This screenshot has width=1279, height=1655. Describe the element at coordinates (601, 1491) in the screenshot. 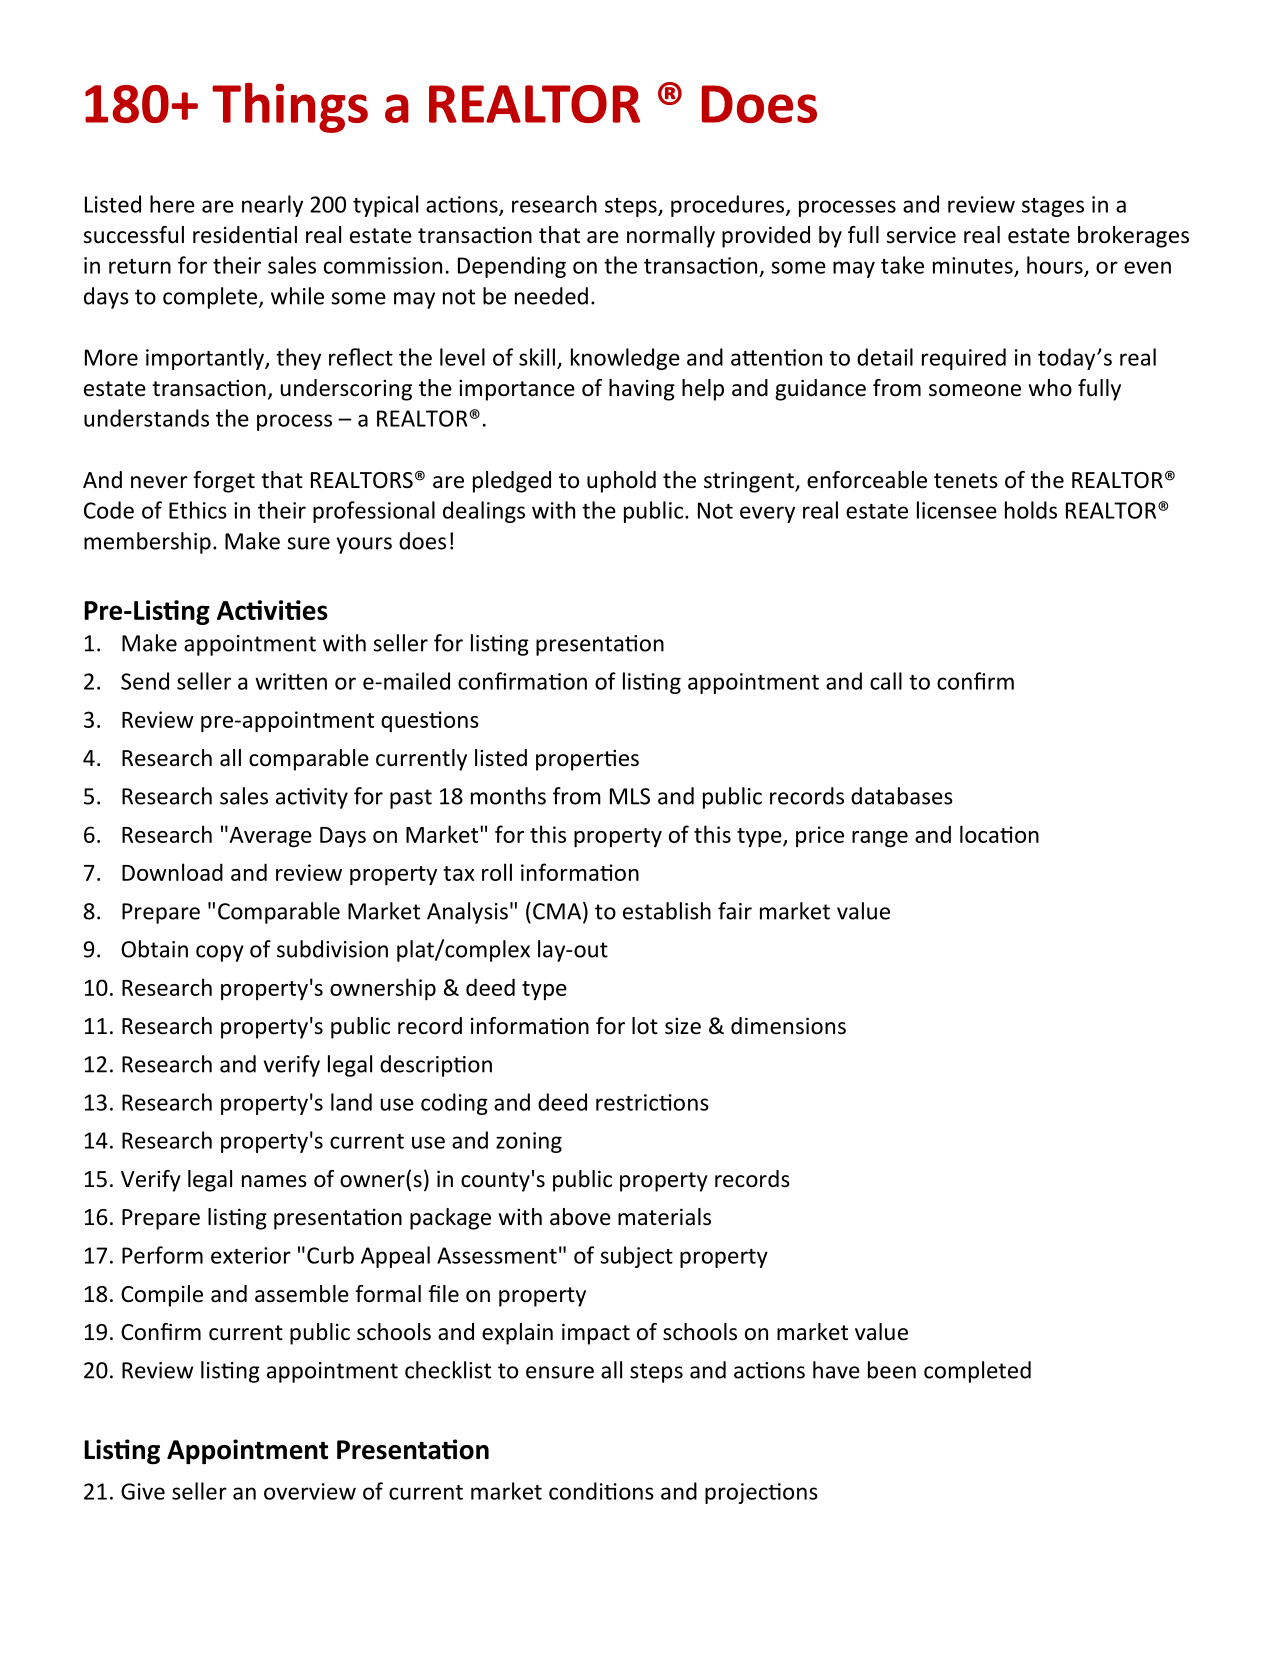

I see `conditions` at that location.
